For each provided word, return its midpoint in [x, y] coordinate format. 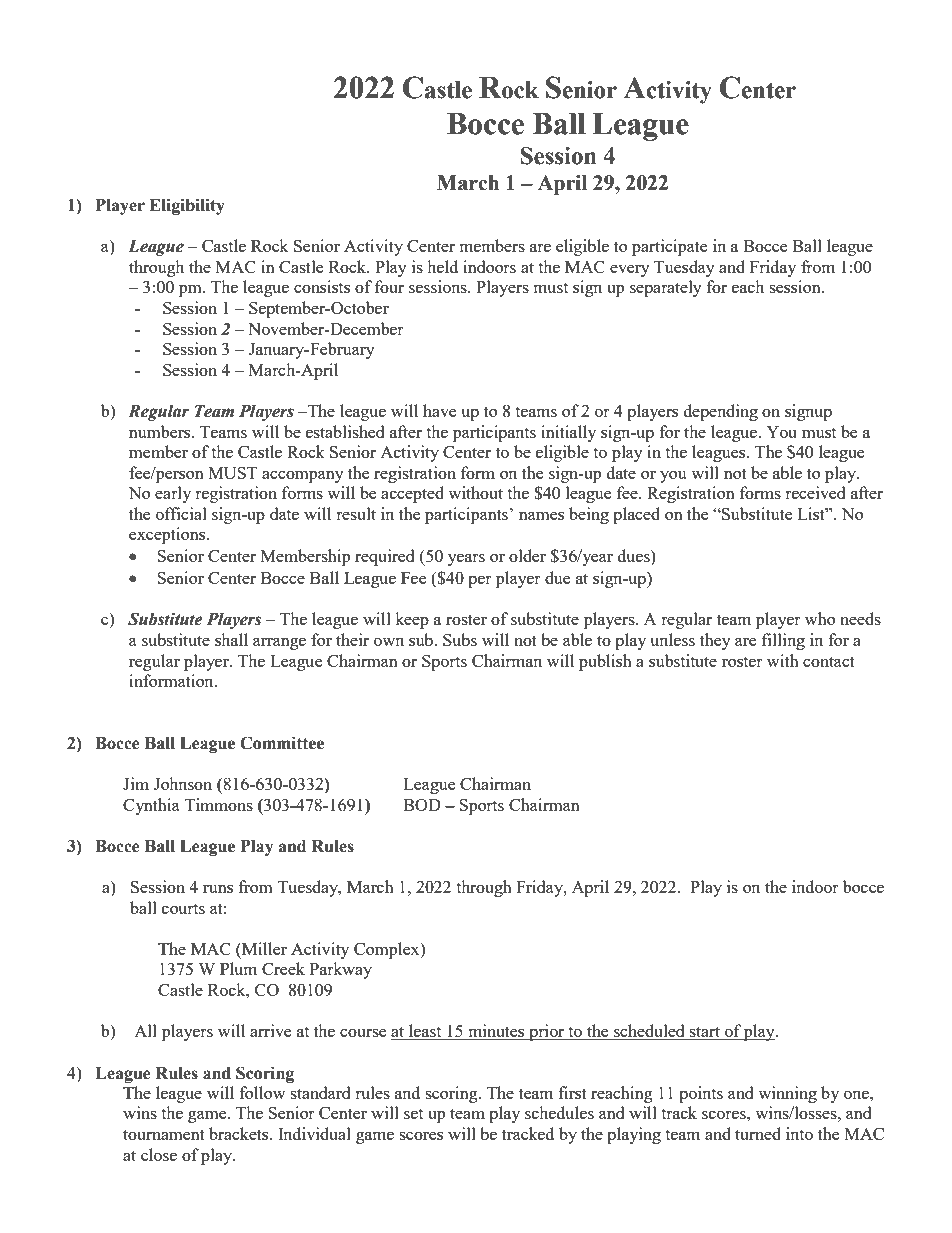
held [442, 266]
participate [669, 247]
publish [605, 662]
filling [783, 641]
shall [231, 639]
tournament [164, 1134]
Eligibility [187, 206]
